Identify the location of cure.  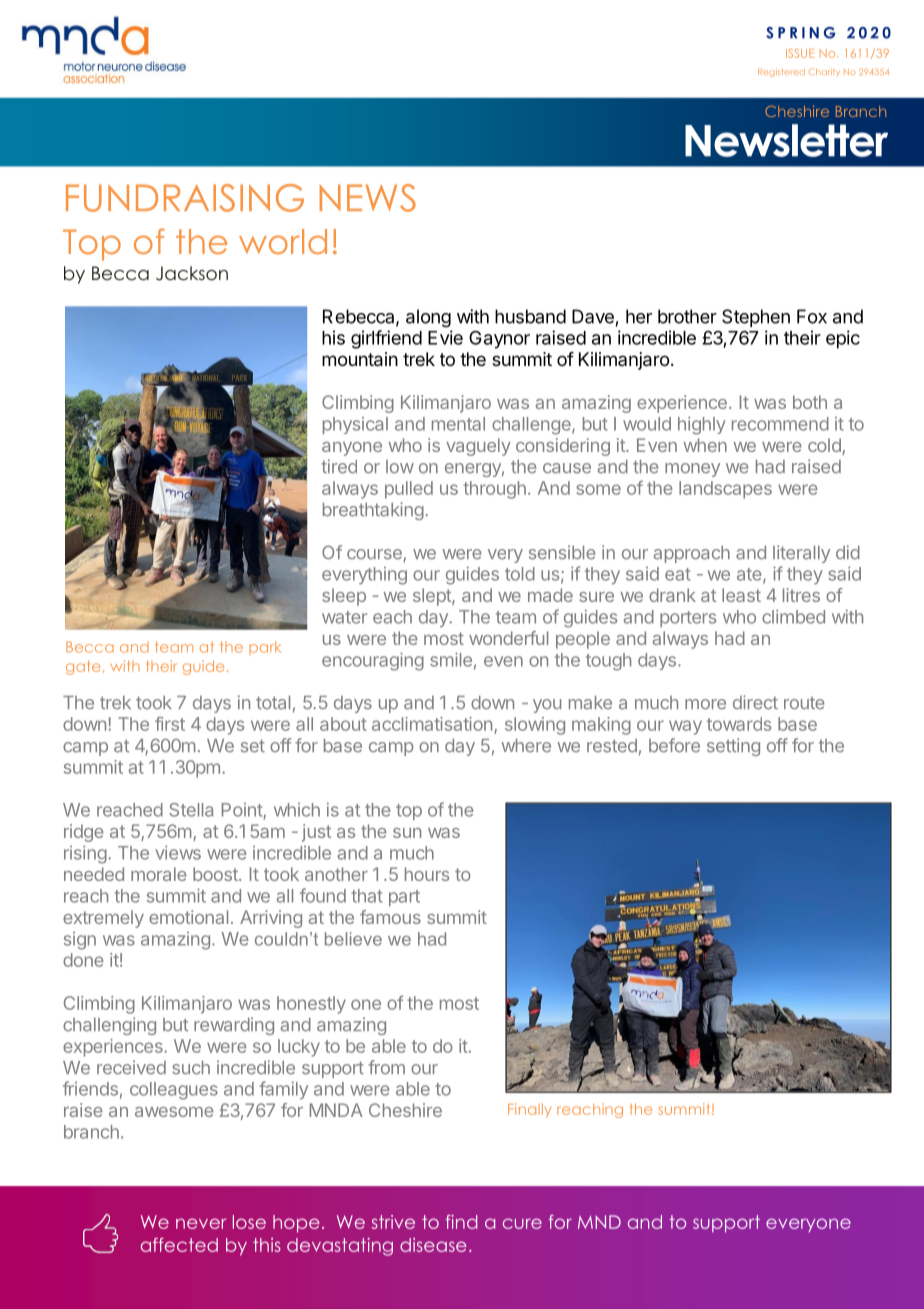
(522, 1223).
